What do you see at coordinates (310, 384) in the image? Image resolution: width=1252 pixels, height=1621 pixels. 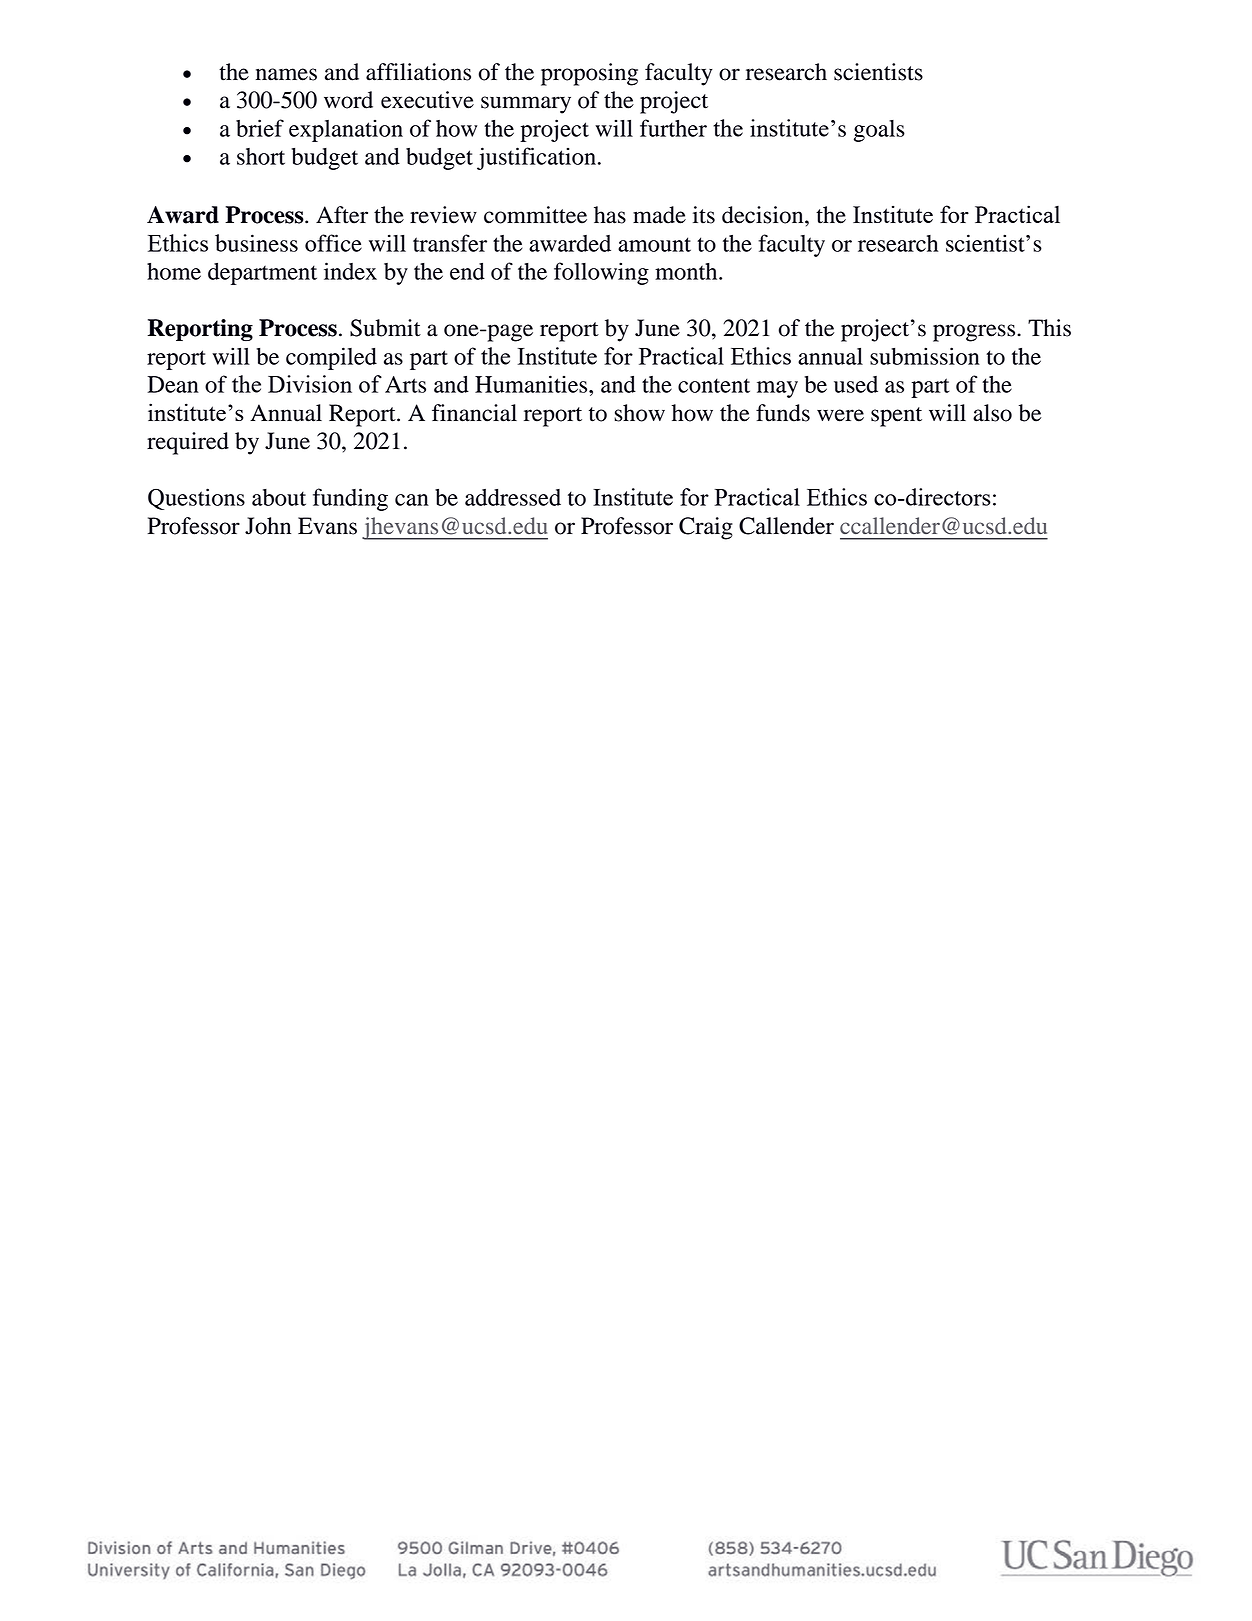 I see `Division` at bounding box center [310, 384].
